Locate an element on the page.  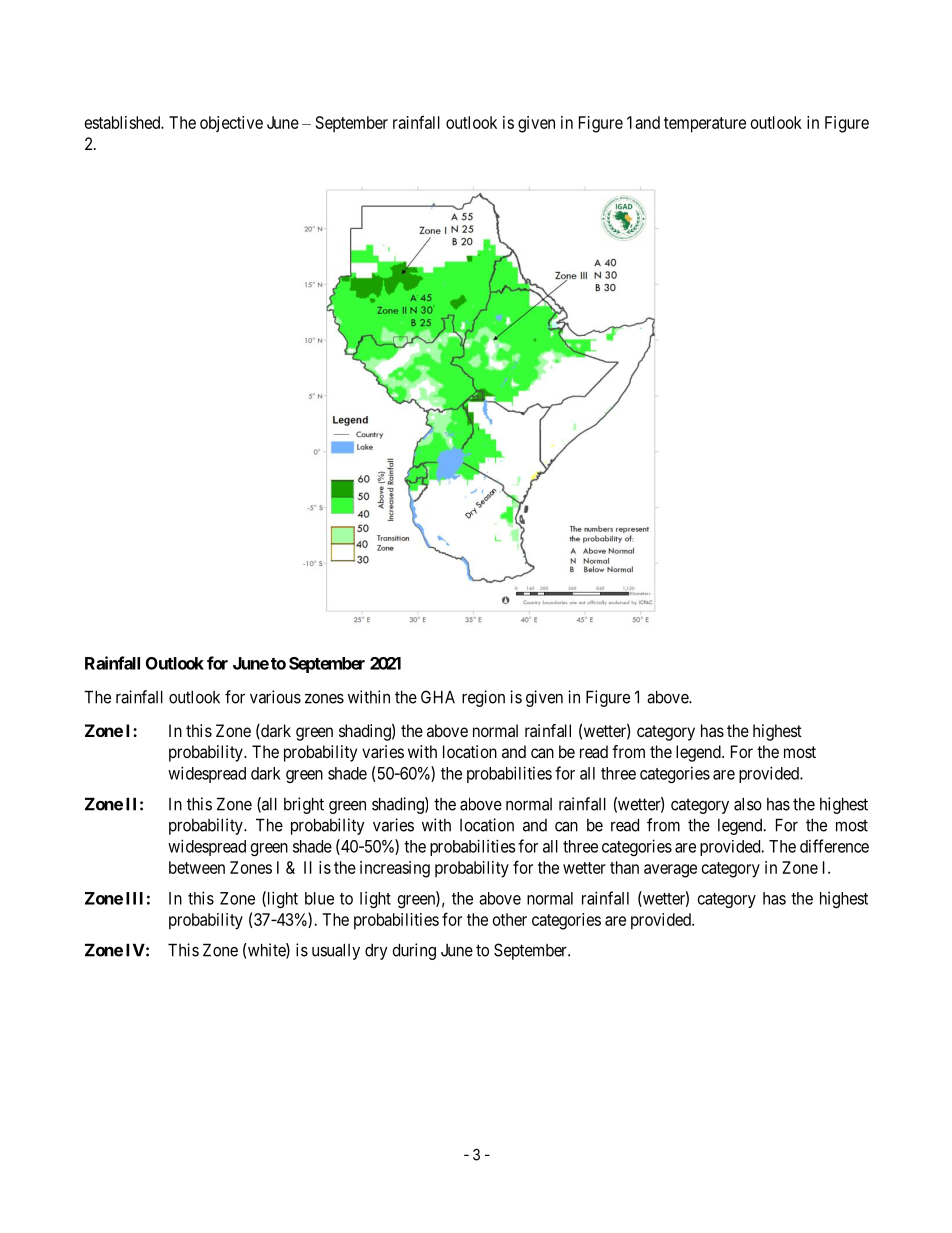
temperature is located at coordinates (705, 125).
